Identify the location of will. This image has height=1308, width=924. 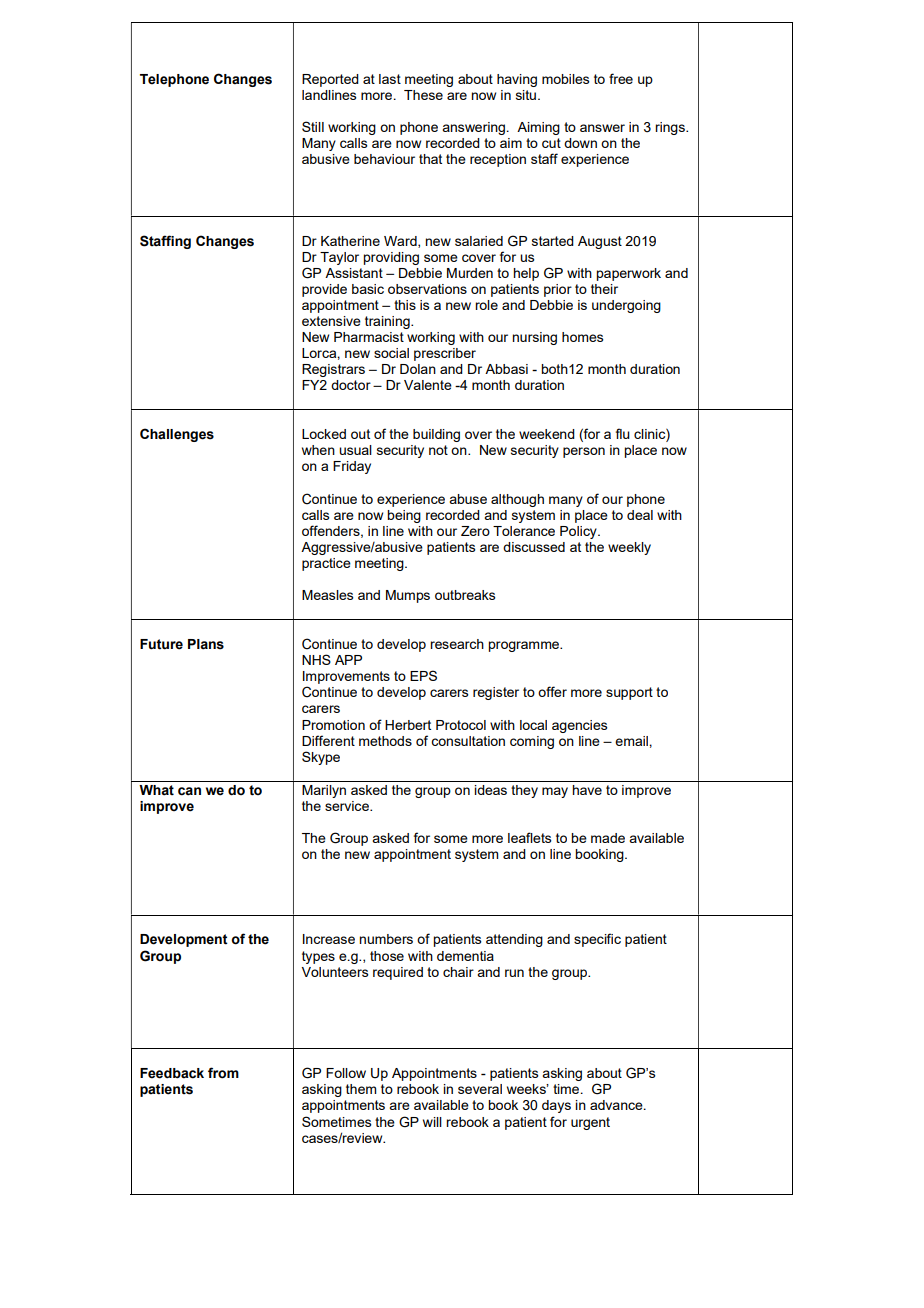
(432, 1122).
